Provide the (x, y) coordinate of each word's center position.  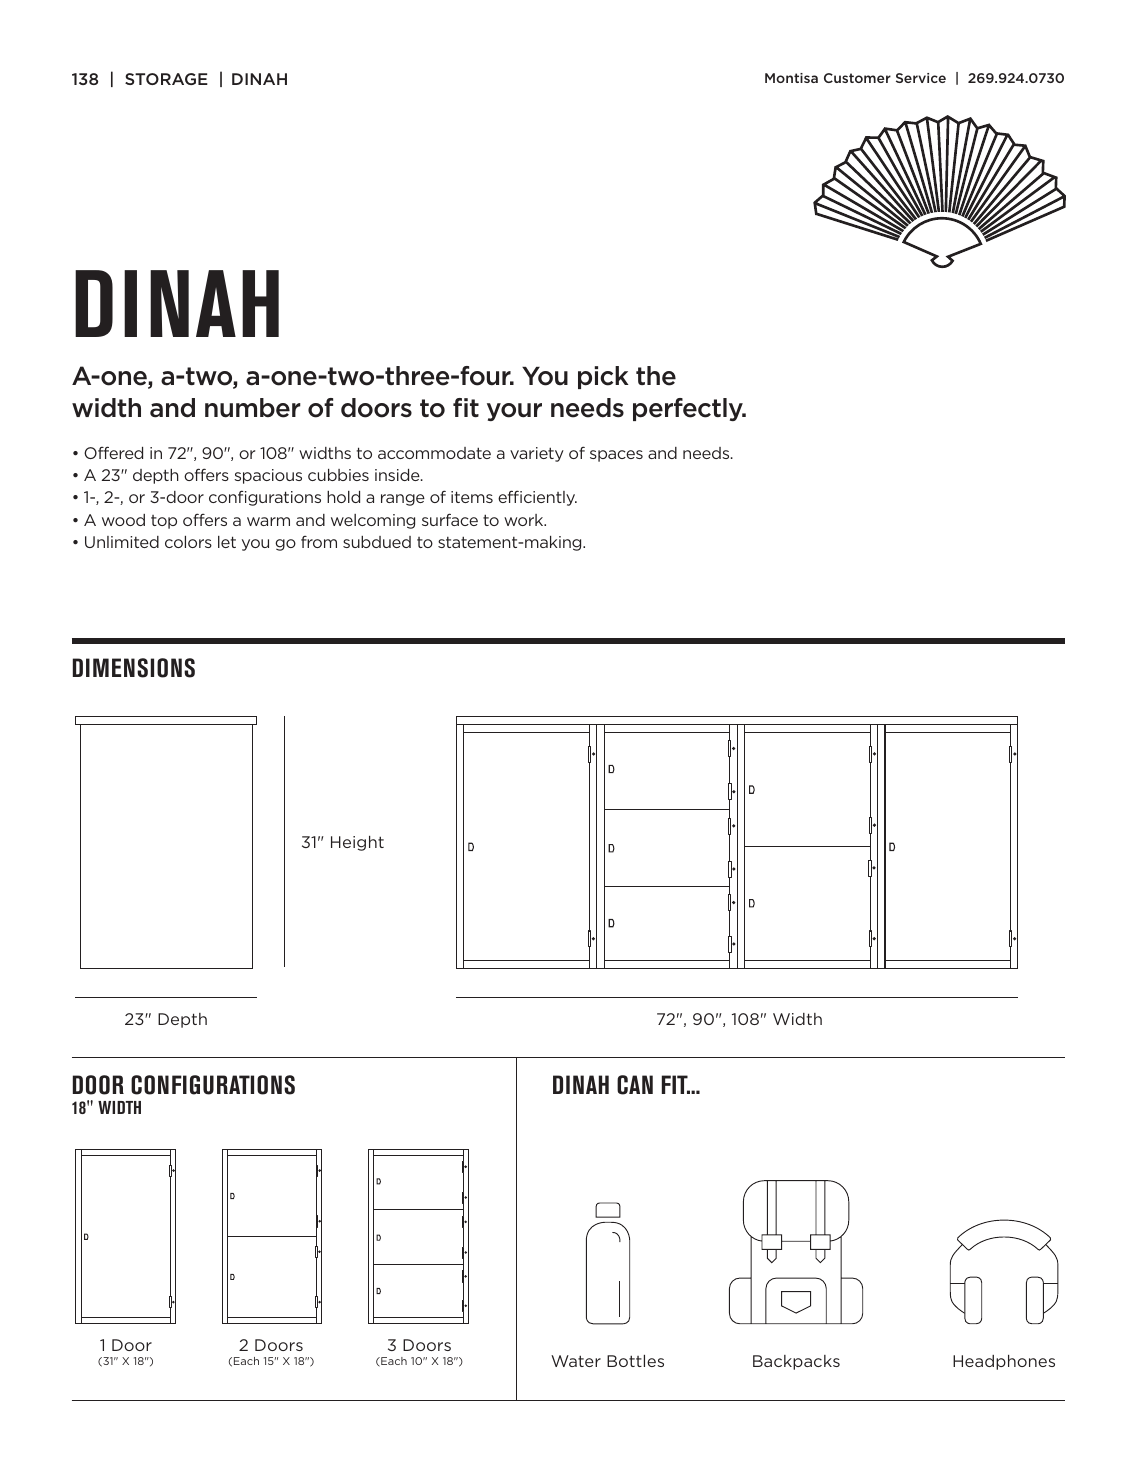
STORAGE (166, 79)
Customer (857, 78)
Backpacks (796, 1362)
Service (921, 78)
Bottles (635, 1361)
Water (576, 1361)
